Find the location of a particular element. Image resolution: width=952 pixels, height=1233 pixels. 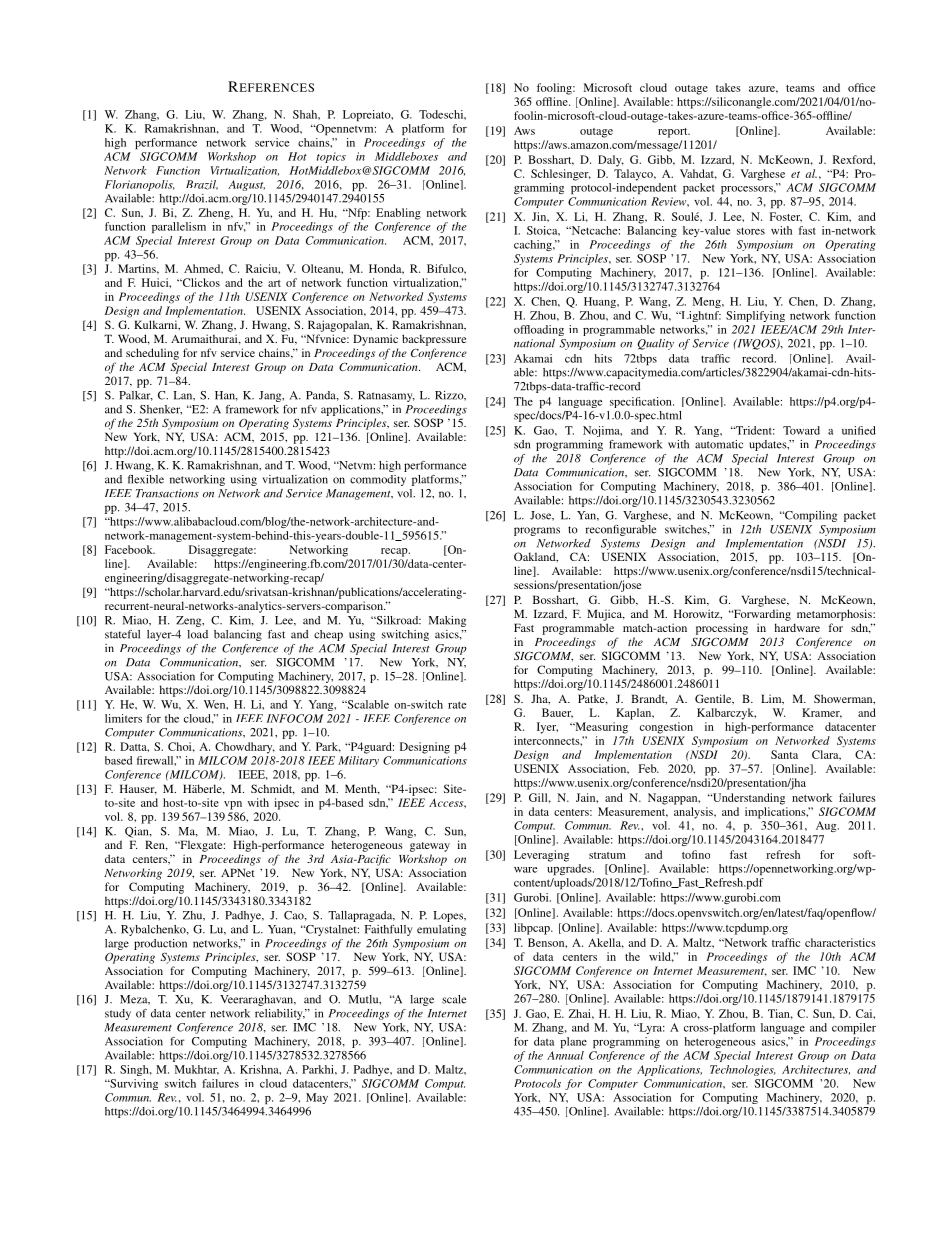

automatic is located at coordinates (719, 444).
